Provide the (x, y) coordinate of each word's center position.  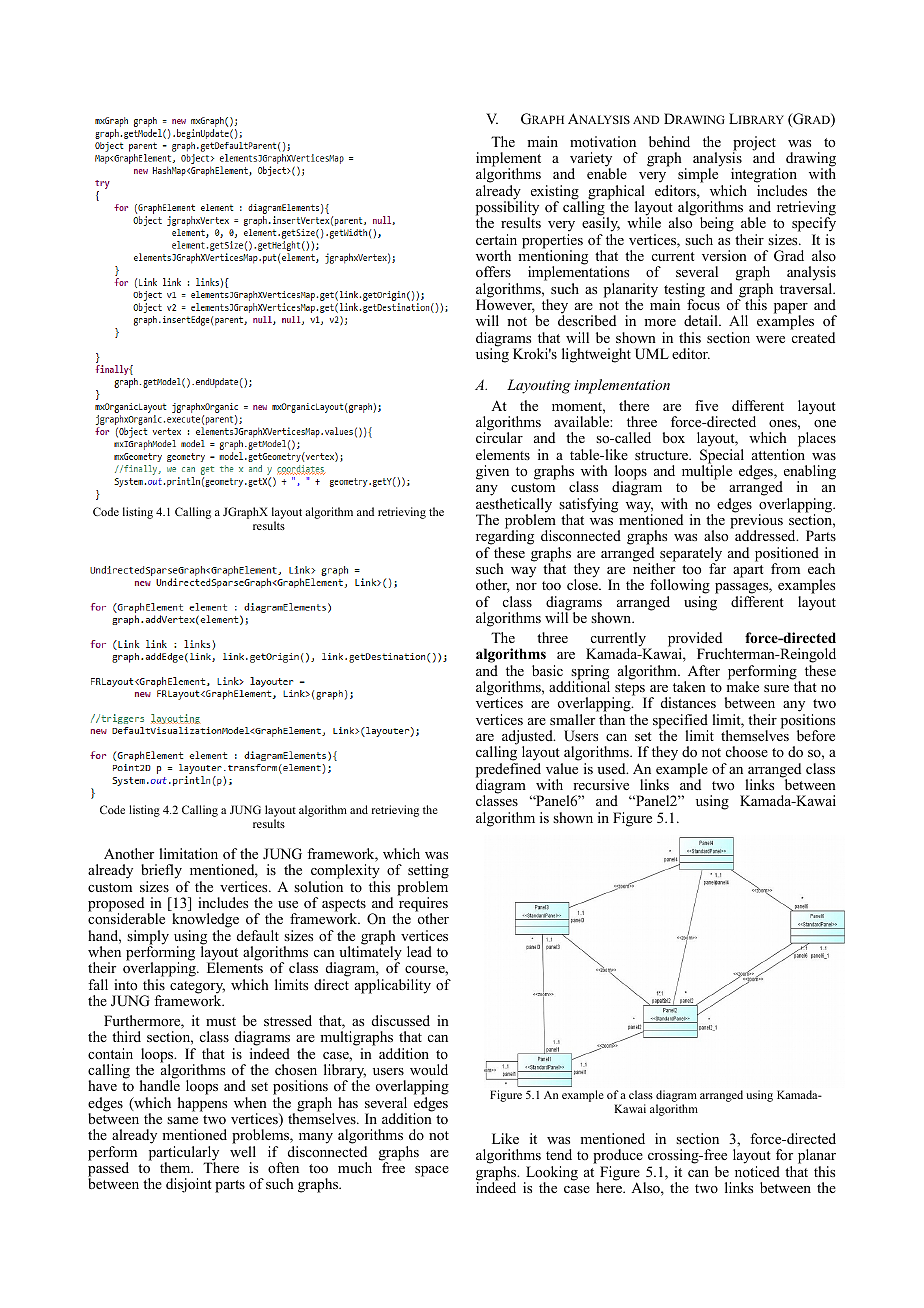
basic (547, 670)
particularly (184, 1154)
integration (763, 177)
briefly (161, 873)
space (432, 1171)
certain (496, 239)
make (742, 685)
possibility (507, 208)
